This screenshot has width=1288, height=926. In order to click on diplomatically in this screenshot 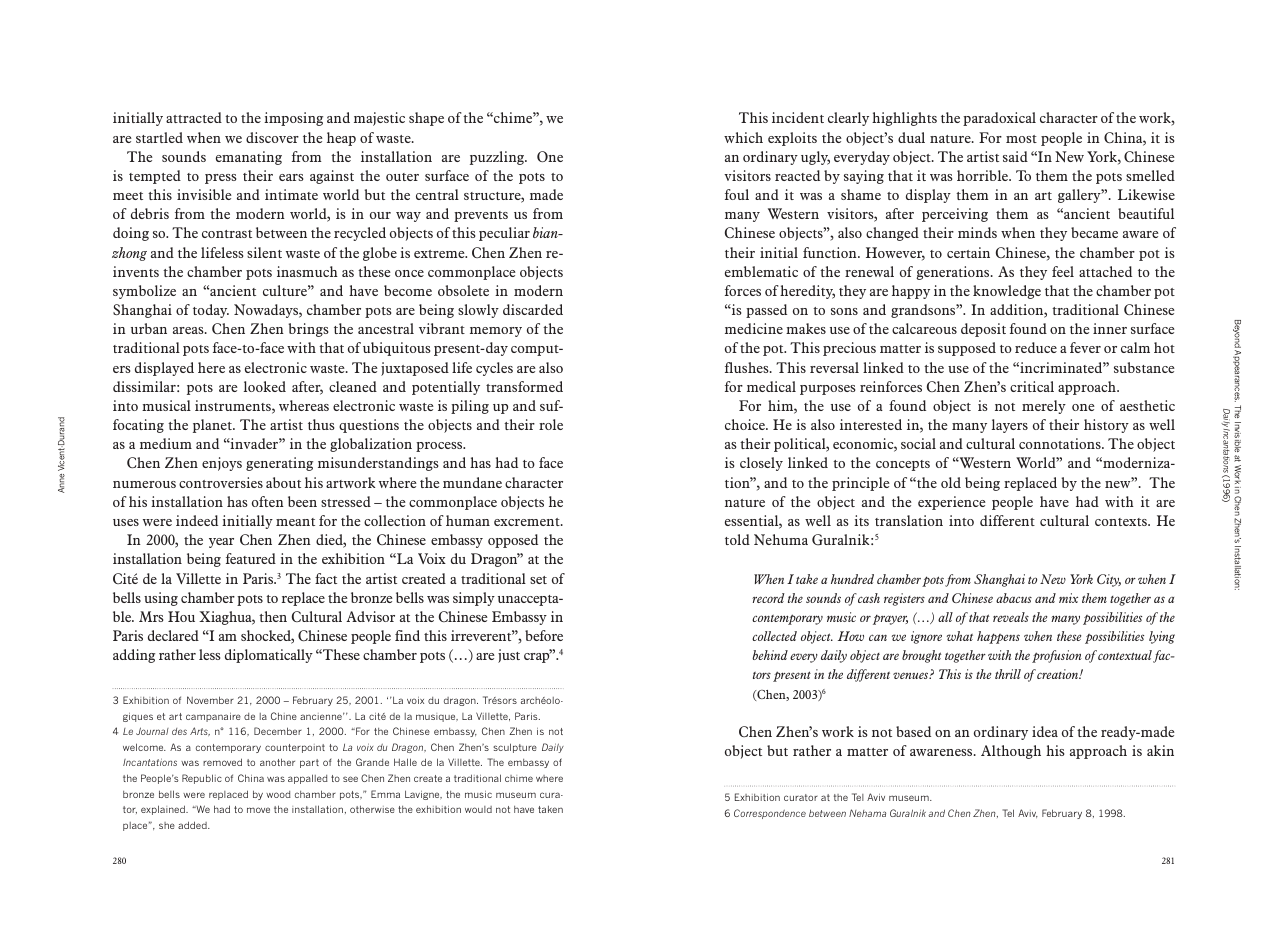, I will do `click(269, 656)`.
